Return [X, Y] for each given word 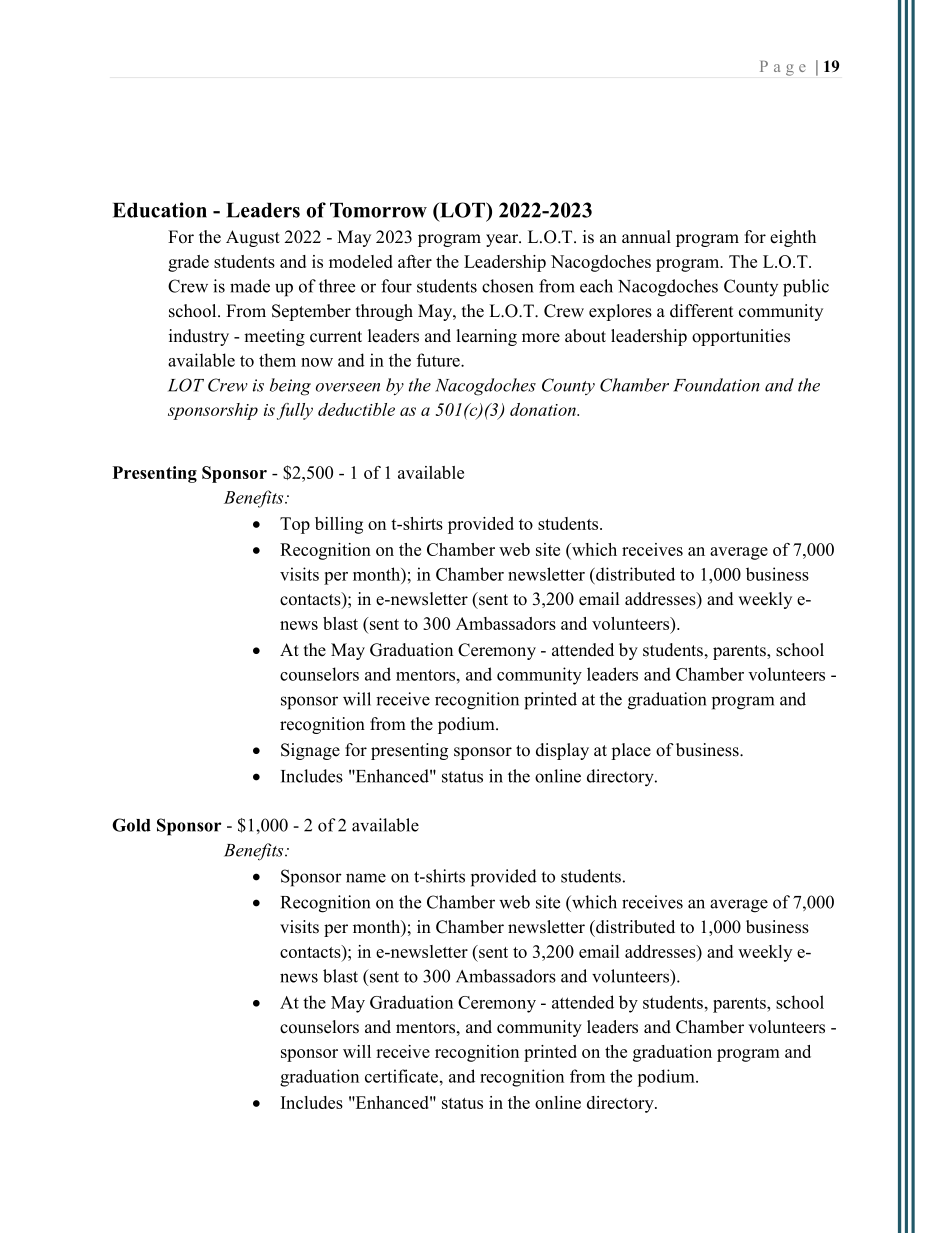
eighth [793, 238]
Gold [131, 825]
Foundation [716, 385]
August [253, 238]
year [503, 240]
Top [295, 525]
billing [339, 525]
